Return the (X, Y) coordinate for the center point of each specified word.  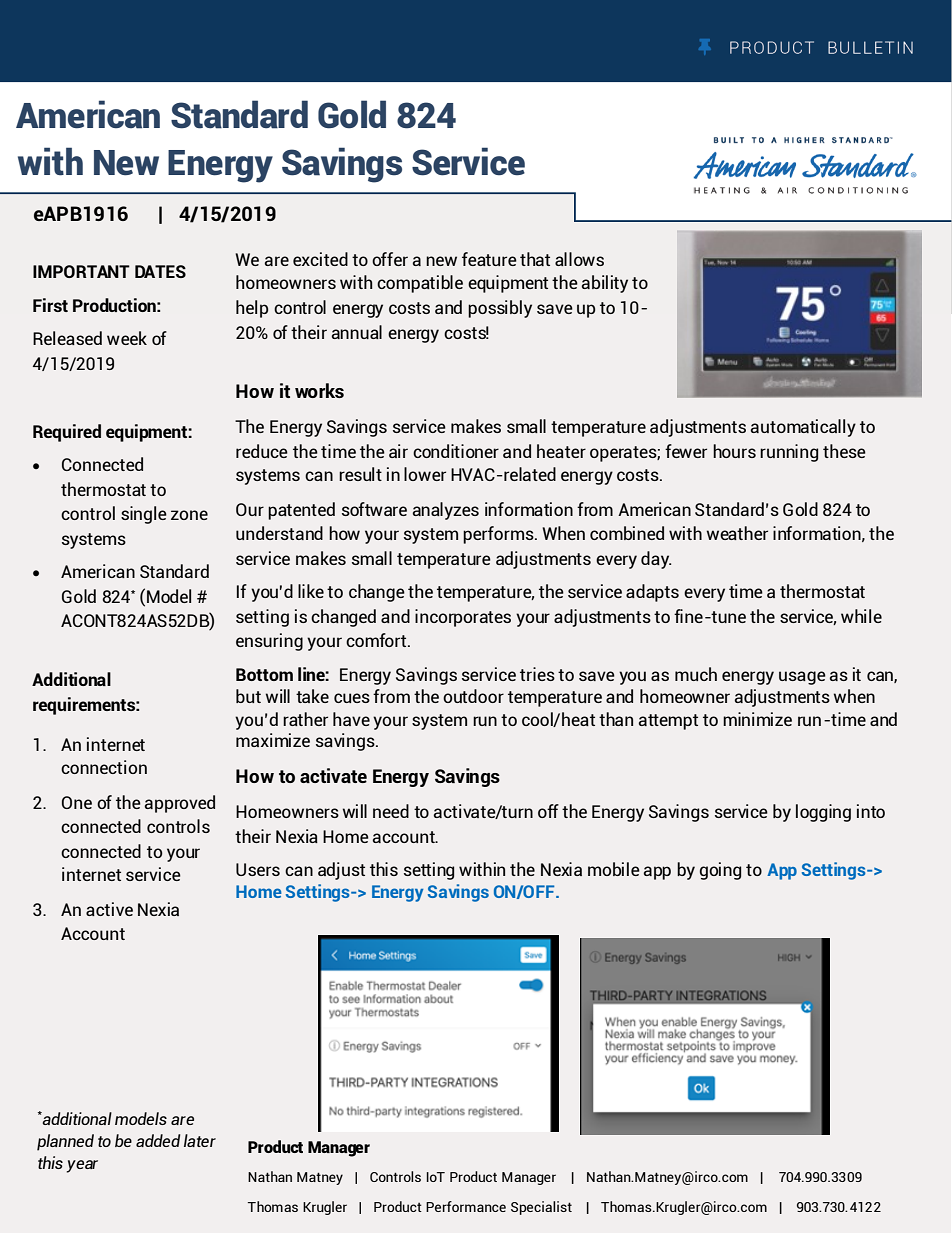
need (391, 811)
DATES (160, 271)
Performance (466, 1206)
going (720, 871)
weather (737, 533)
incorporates (463, 618)
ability (605, 284)
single (144, 515)
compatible (420, 284)
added (158, 1140)
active (109, 909)
